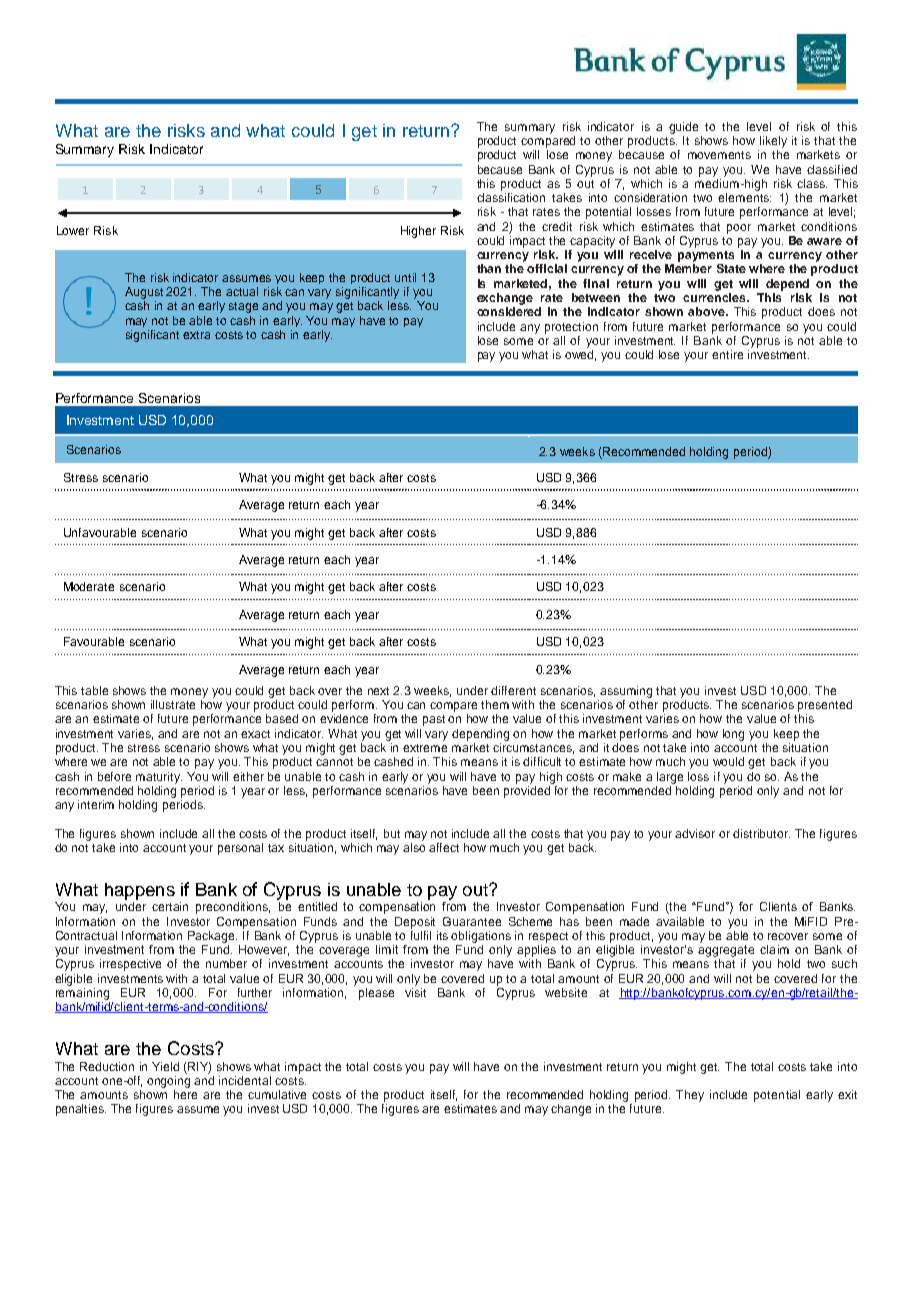  Describe the element at coordinates (282, 718) in the image. I see `based` at that location.
